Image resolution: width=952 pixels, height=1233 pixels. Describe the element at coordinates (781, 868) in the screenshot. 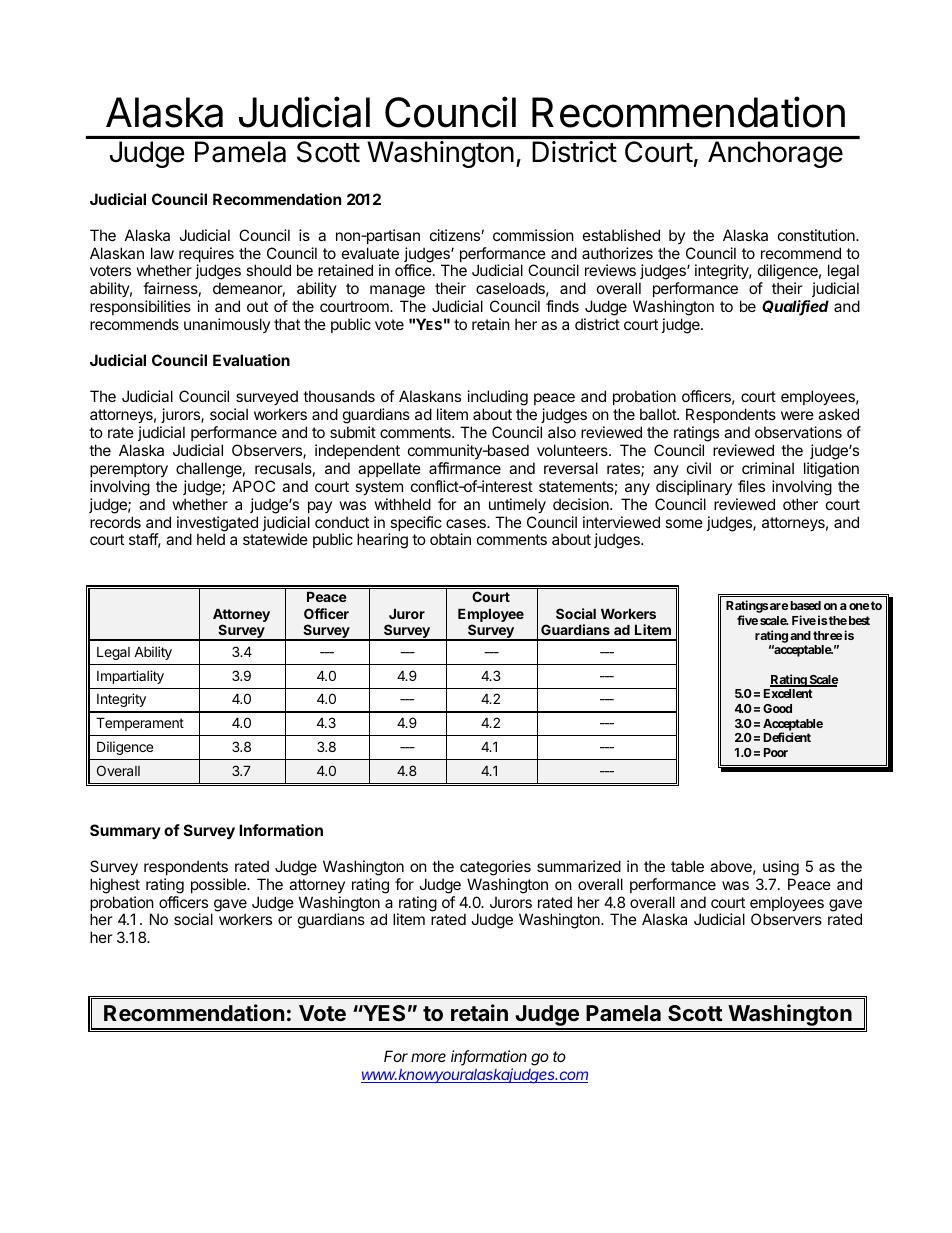

I see `using` at that location.
